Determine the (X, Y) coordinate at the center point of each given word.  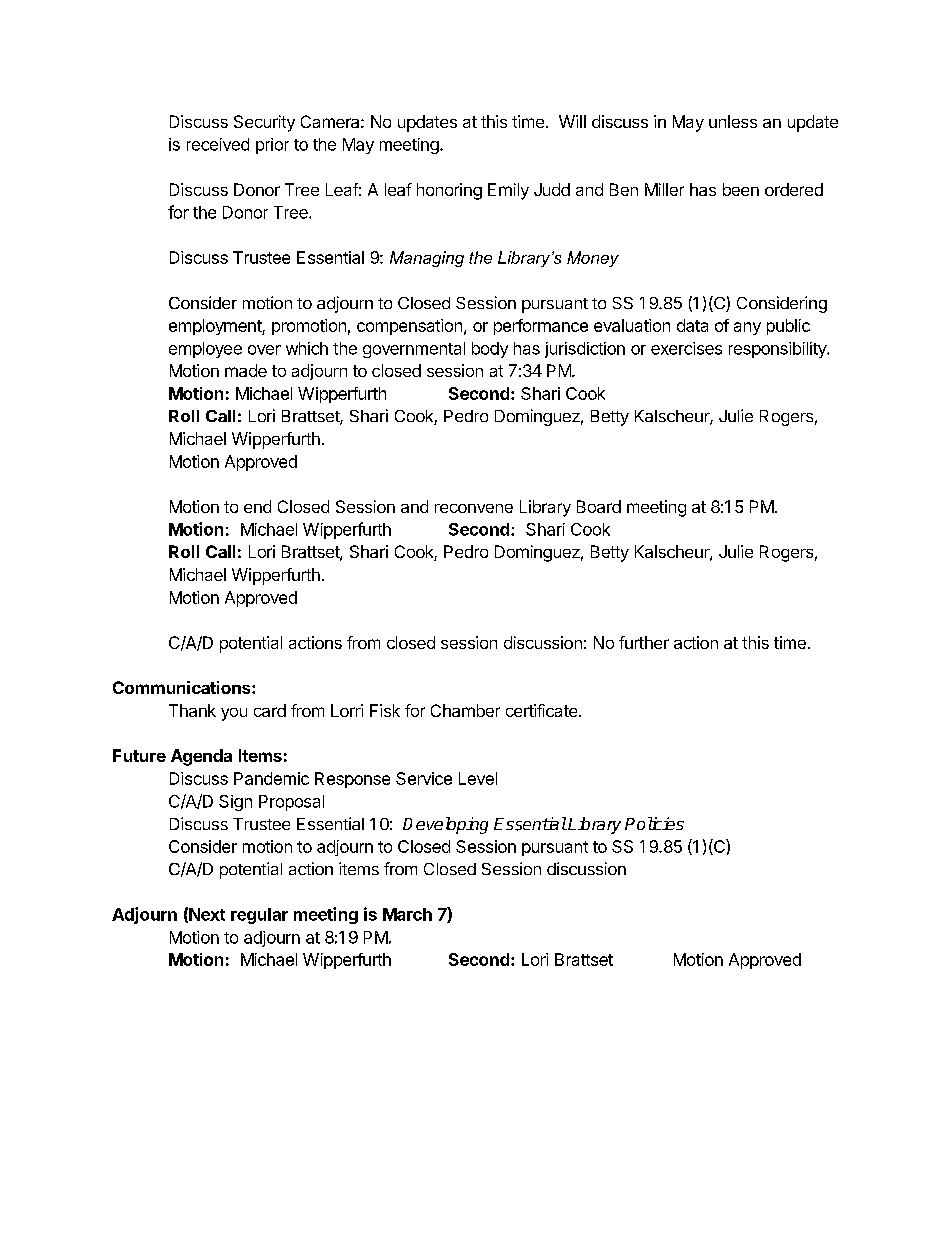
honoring (449, 191)
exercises (686, 348)
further (644, 642)
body (490, 350)
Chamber (465, 710)
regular (259, 916)
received (218, 144)
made (246, 370)
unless (733, 121)
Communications (183, 687)
